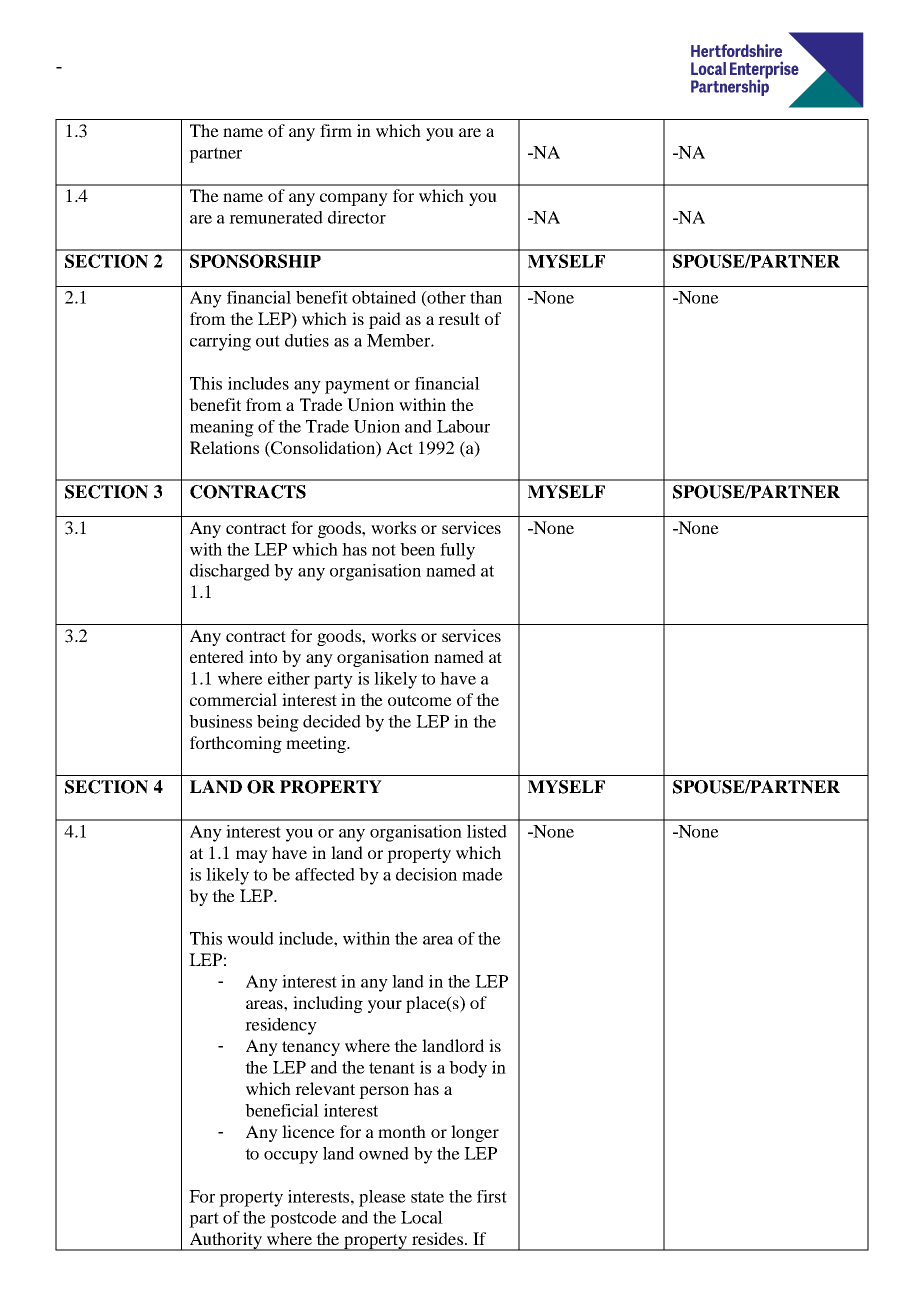  Describe the element at coordinates (332, 721) in the image. I see `decided` at that location.
